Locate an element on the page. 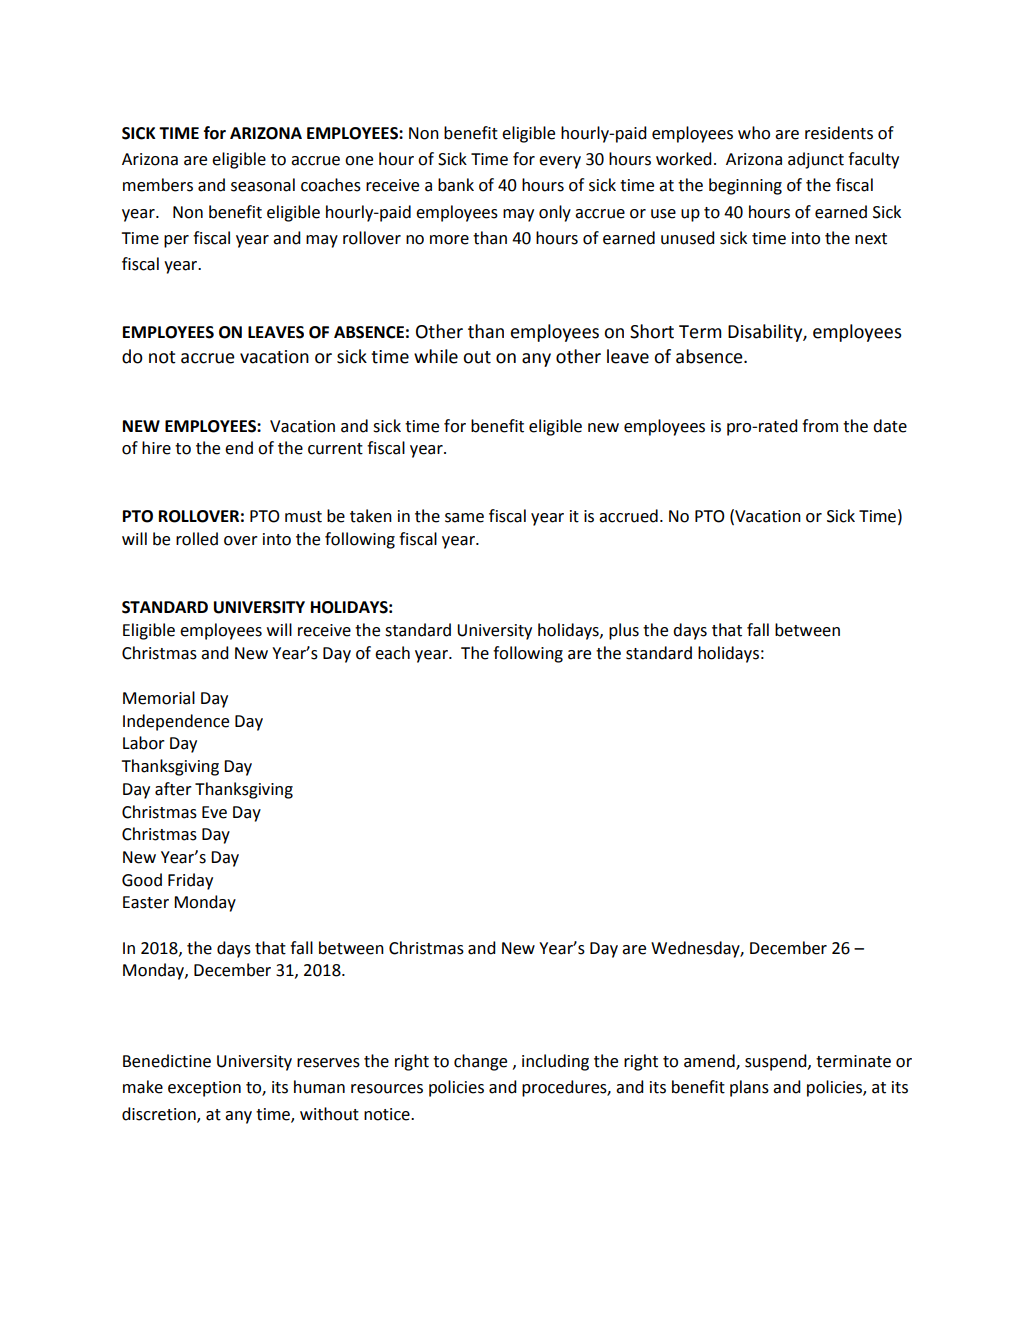 The image size is (1035, 1339). every is located at coordinates (560, 162).
